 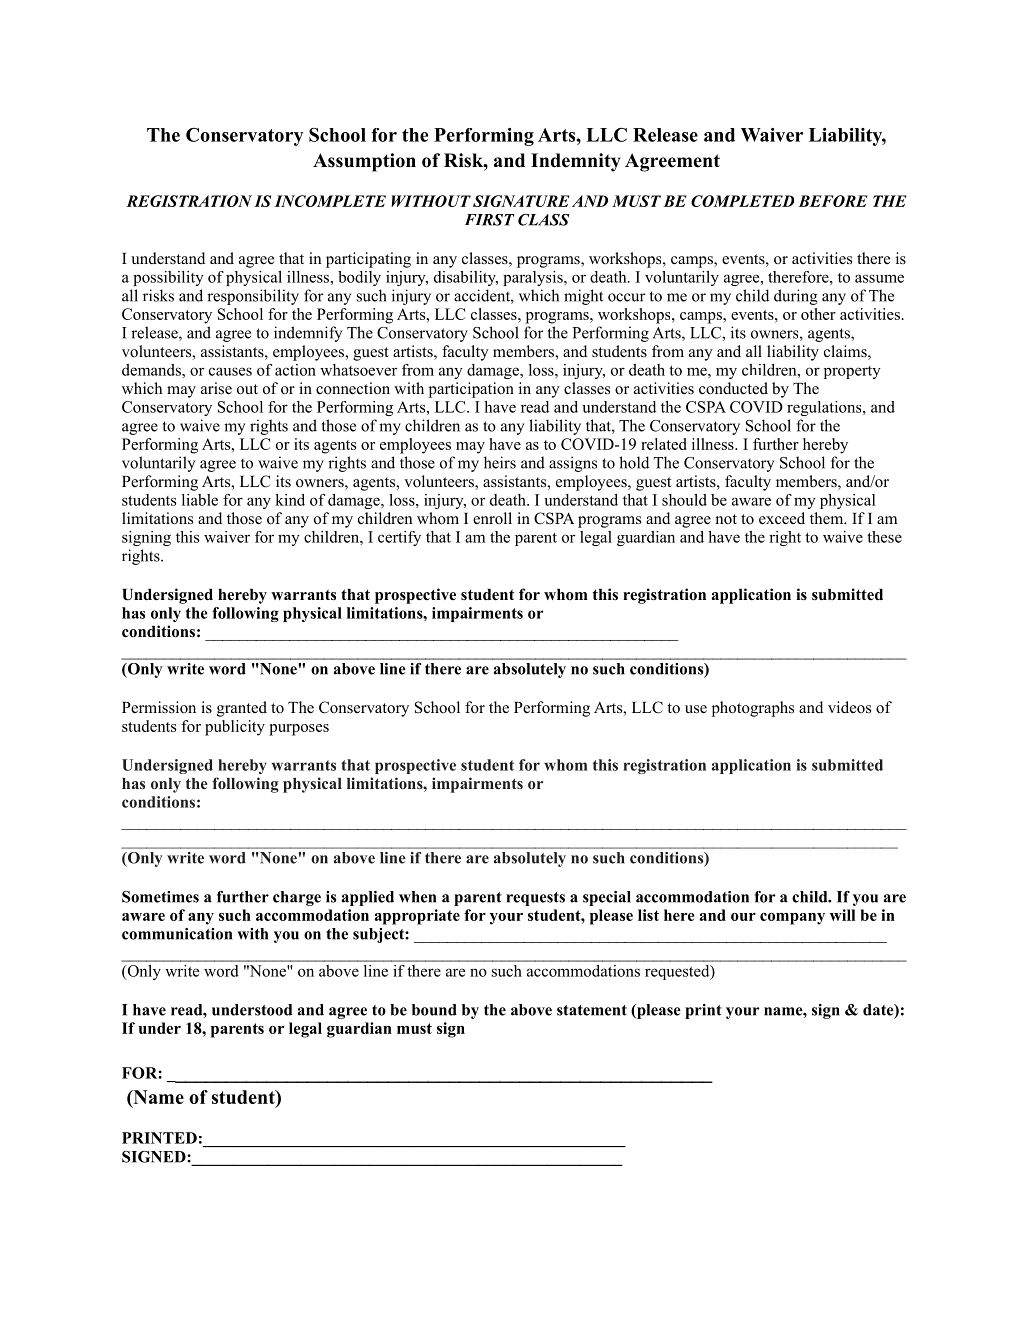 What do you see at coordinates (535, 899) in the screenshot?
I see `requests` at bounding box center [535, 899].
